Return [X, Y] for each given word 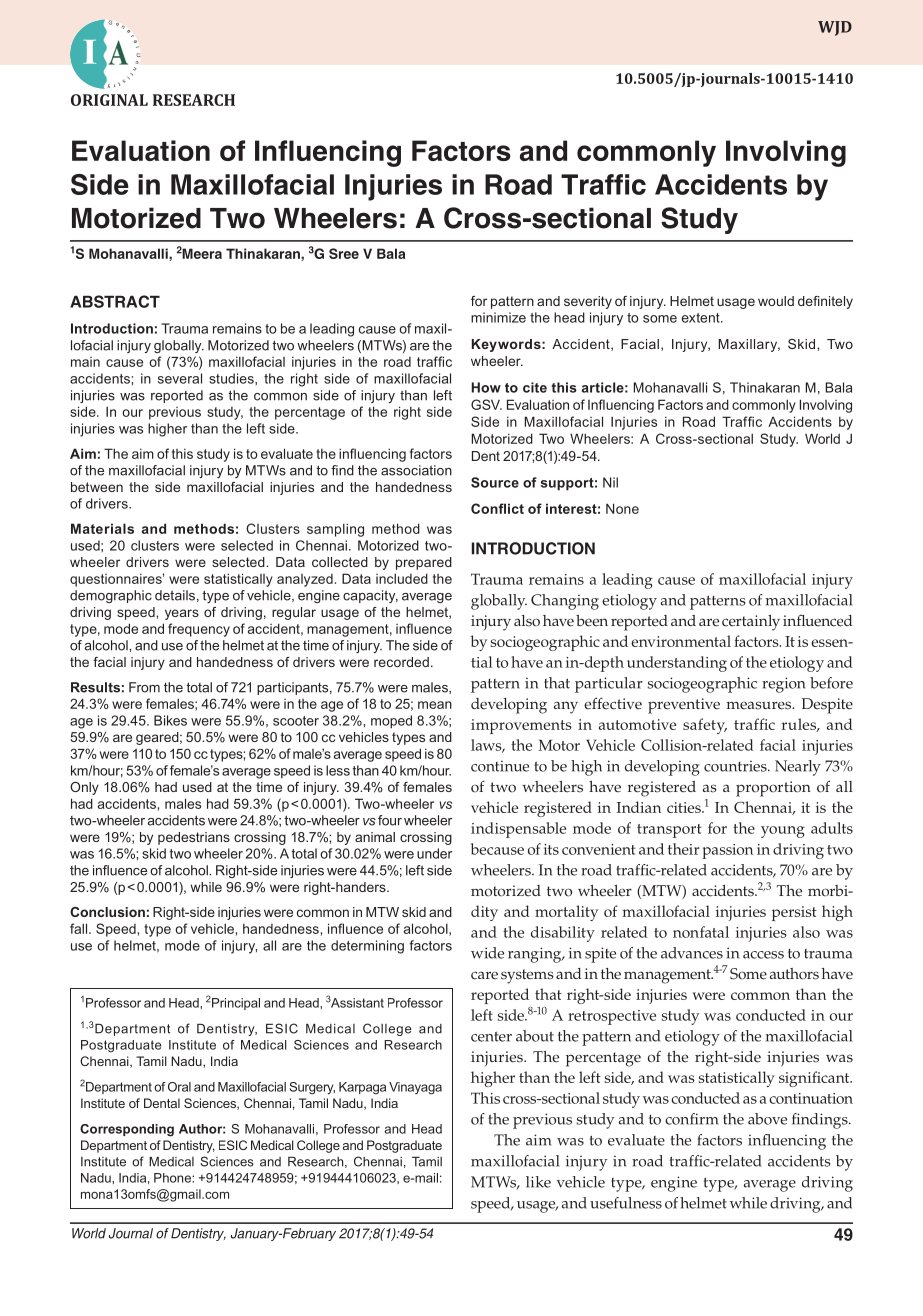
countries [736, 766]
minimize [498, 317]
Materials [102, 528]
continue [500, 766]
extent [702, 318]
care [484, 975]
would [776, 301]
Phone [173, 1178]
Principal [236, 1004]
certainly [751, 623]
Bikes [170, 720]
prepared [424, 563]
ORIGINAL [109, 100]
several [180, 378]
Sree [344, 253]
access [763, 955]
